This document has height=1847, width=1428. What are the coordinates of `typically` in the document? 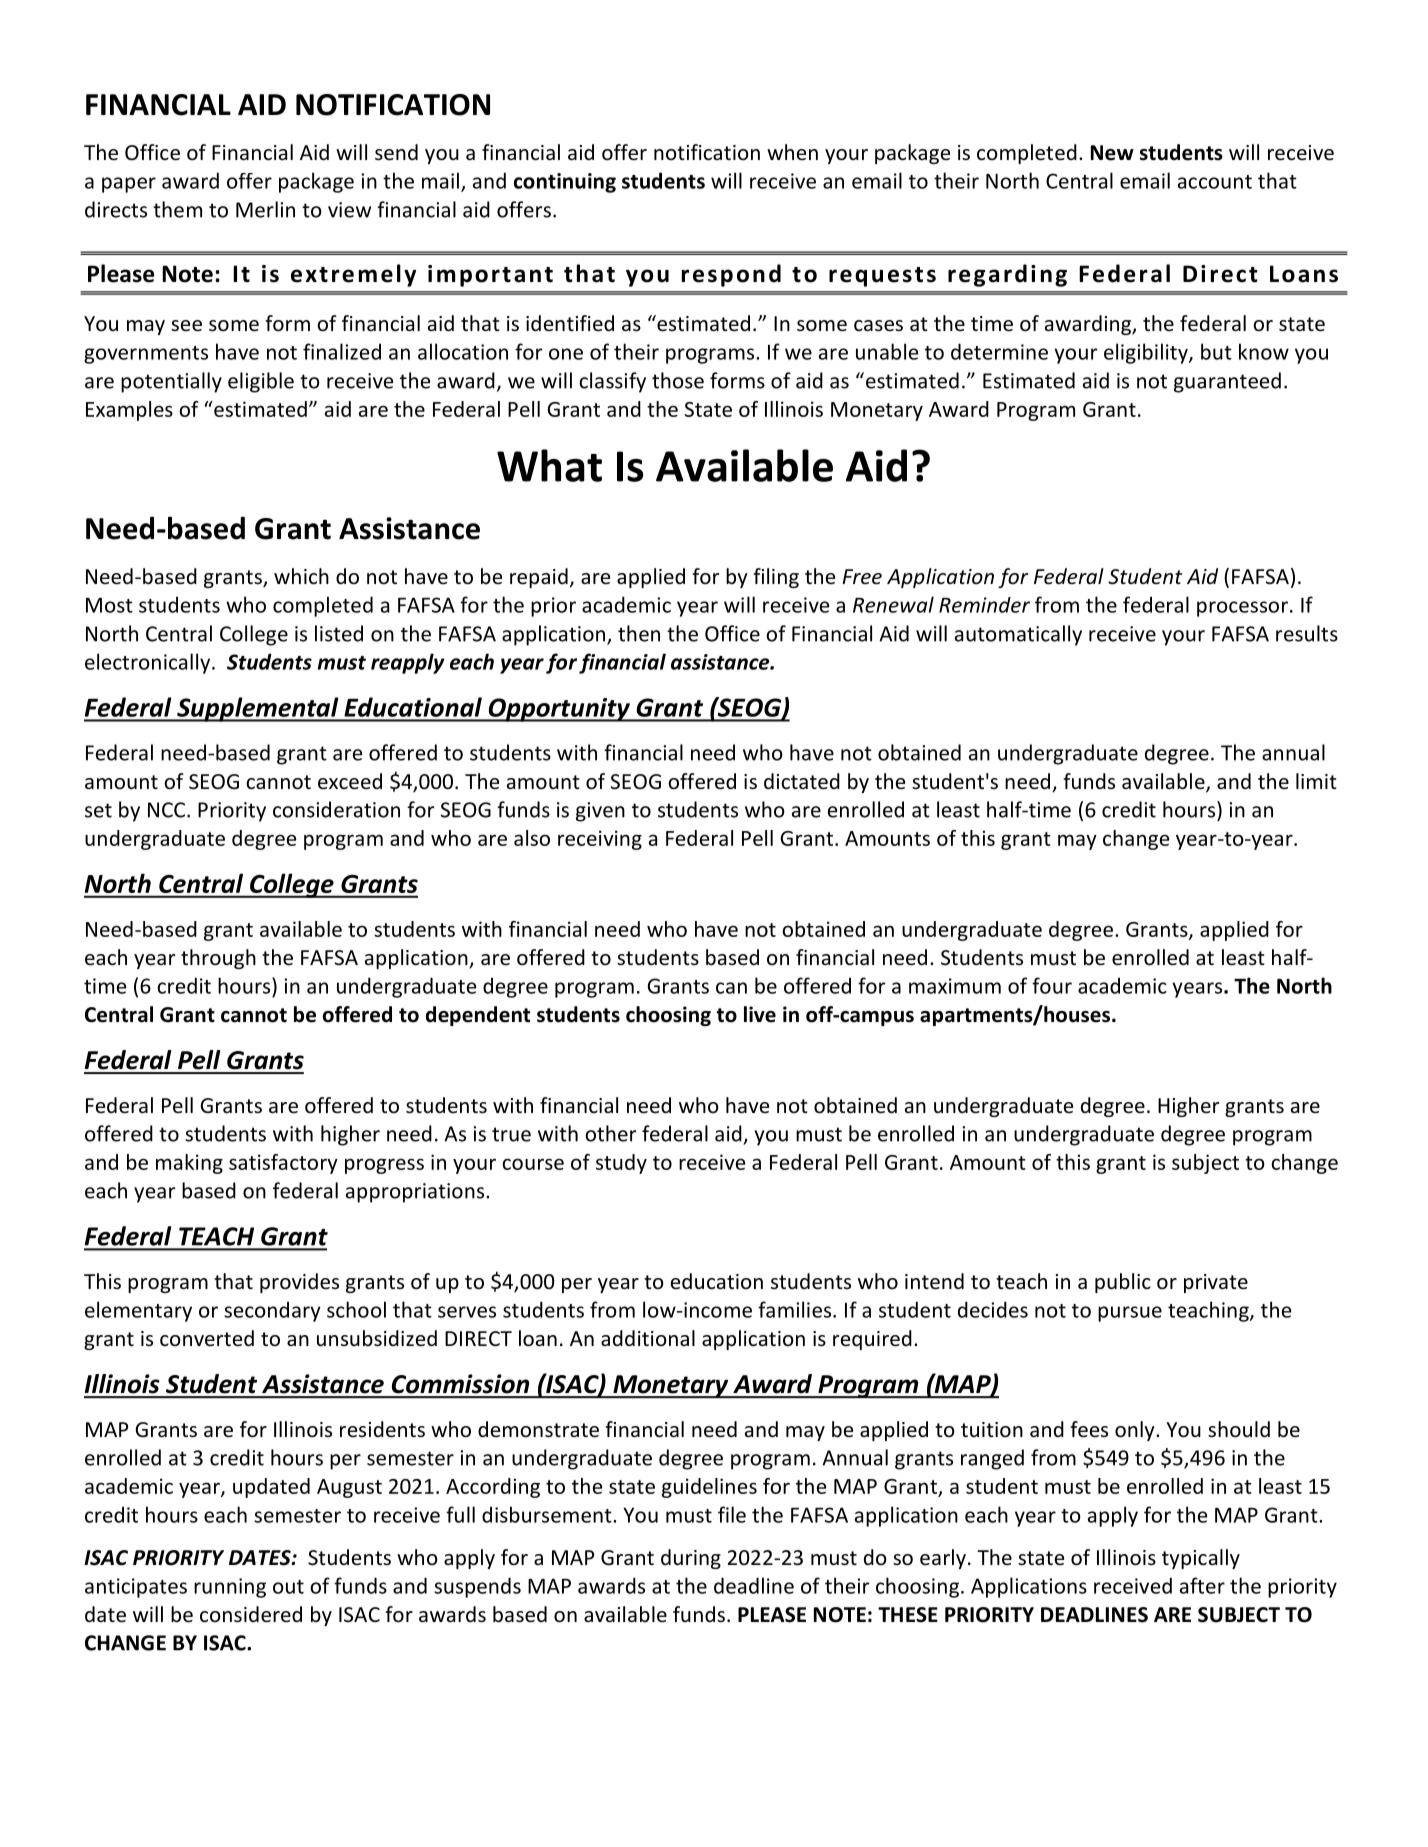 It's located at (1201, 1559).
